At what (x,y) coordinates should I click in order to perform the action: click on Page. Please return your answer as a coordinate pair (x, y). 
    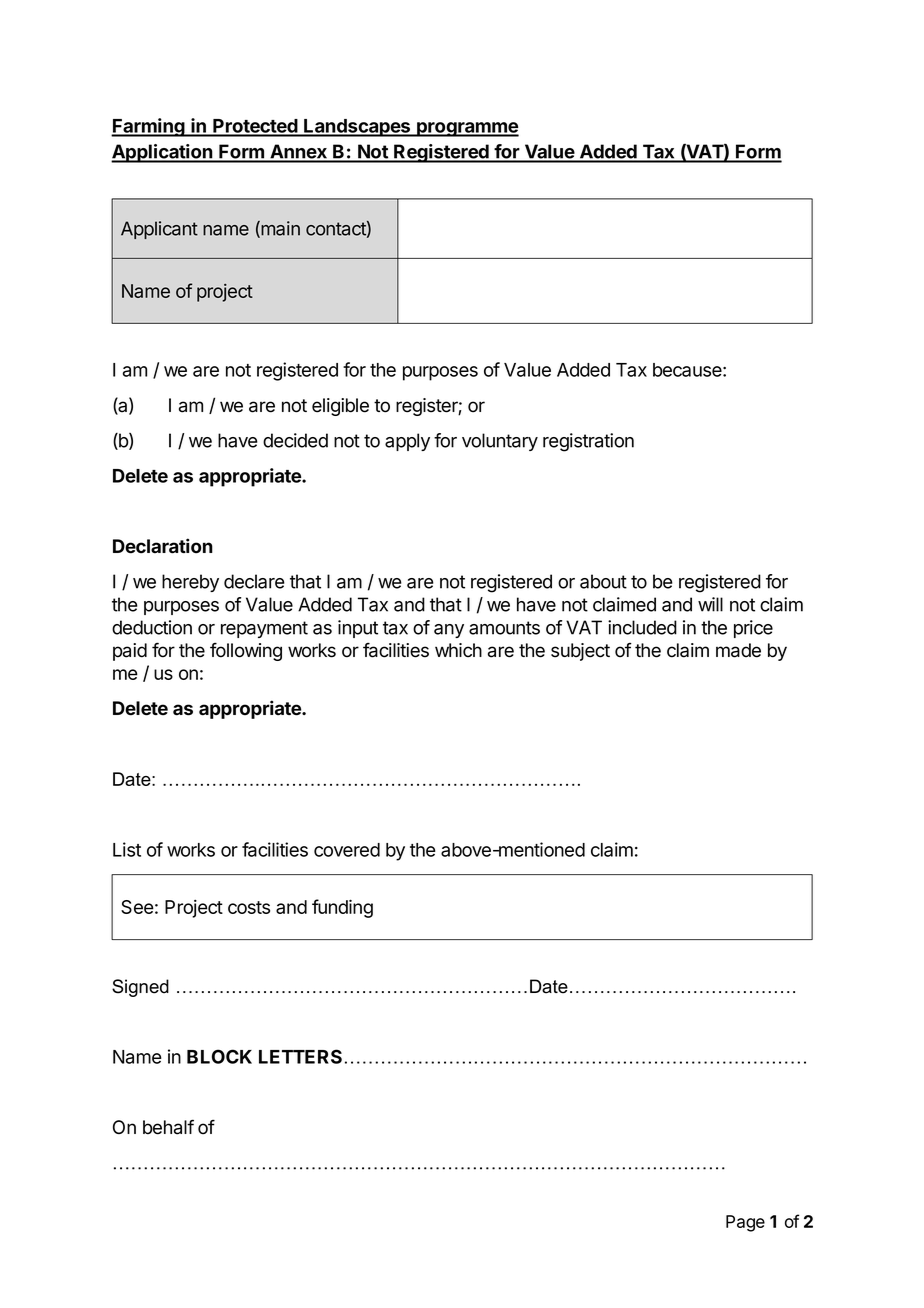
    Looking at the image, I should click on (745, 1223).
